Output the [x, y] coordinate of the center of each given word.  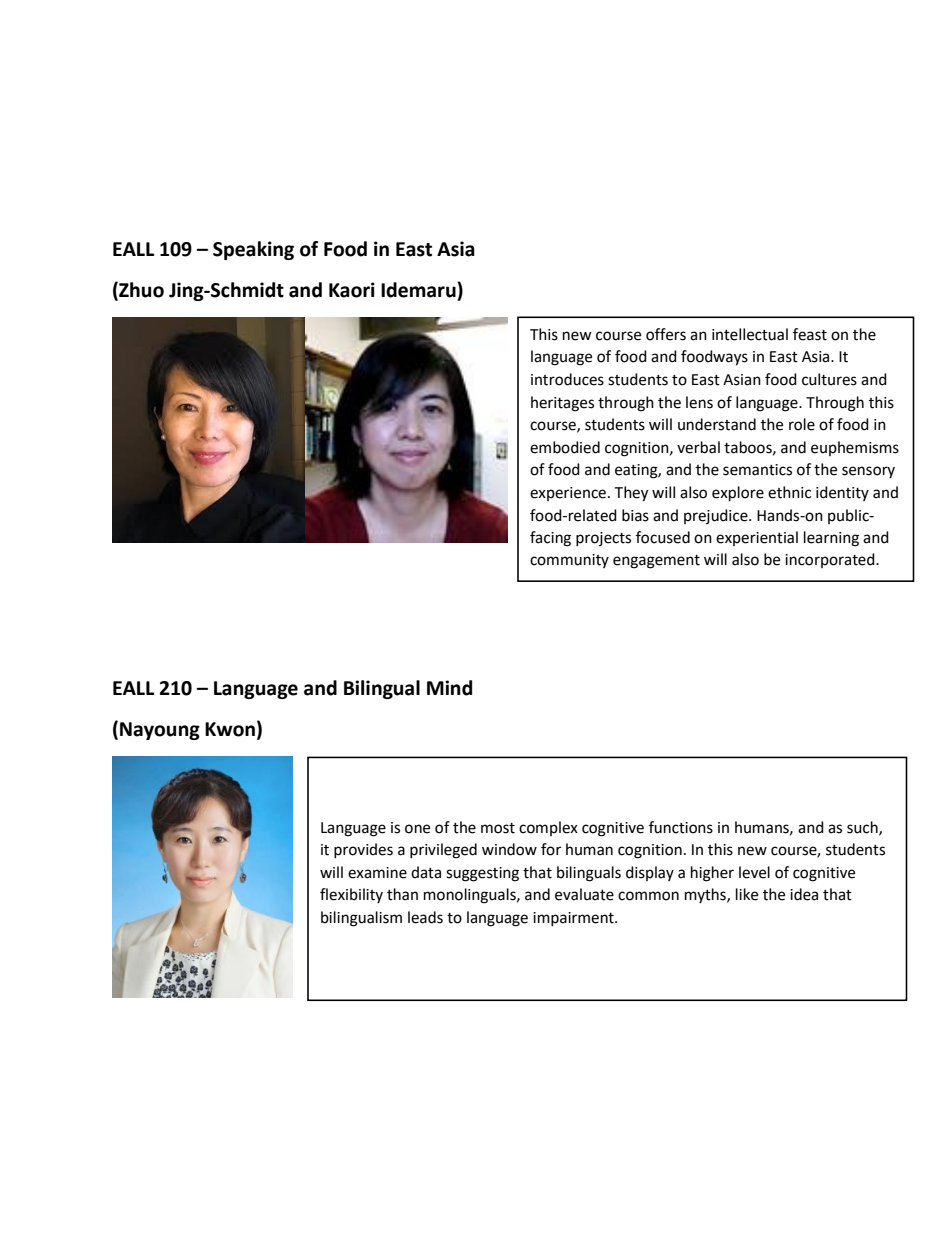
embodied [565, 447]
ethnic [789, 492]
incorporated [831, 560]
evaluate [584, 894]
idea [804, 894]
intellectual [750, 334]
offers [666, 334]
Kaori [352, 290]
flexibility [351, 895]
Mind [449, 688]
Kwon [230, 729]
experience [568, 494]
